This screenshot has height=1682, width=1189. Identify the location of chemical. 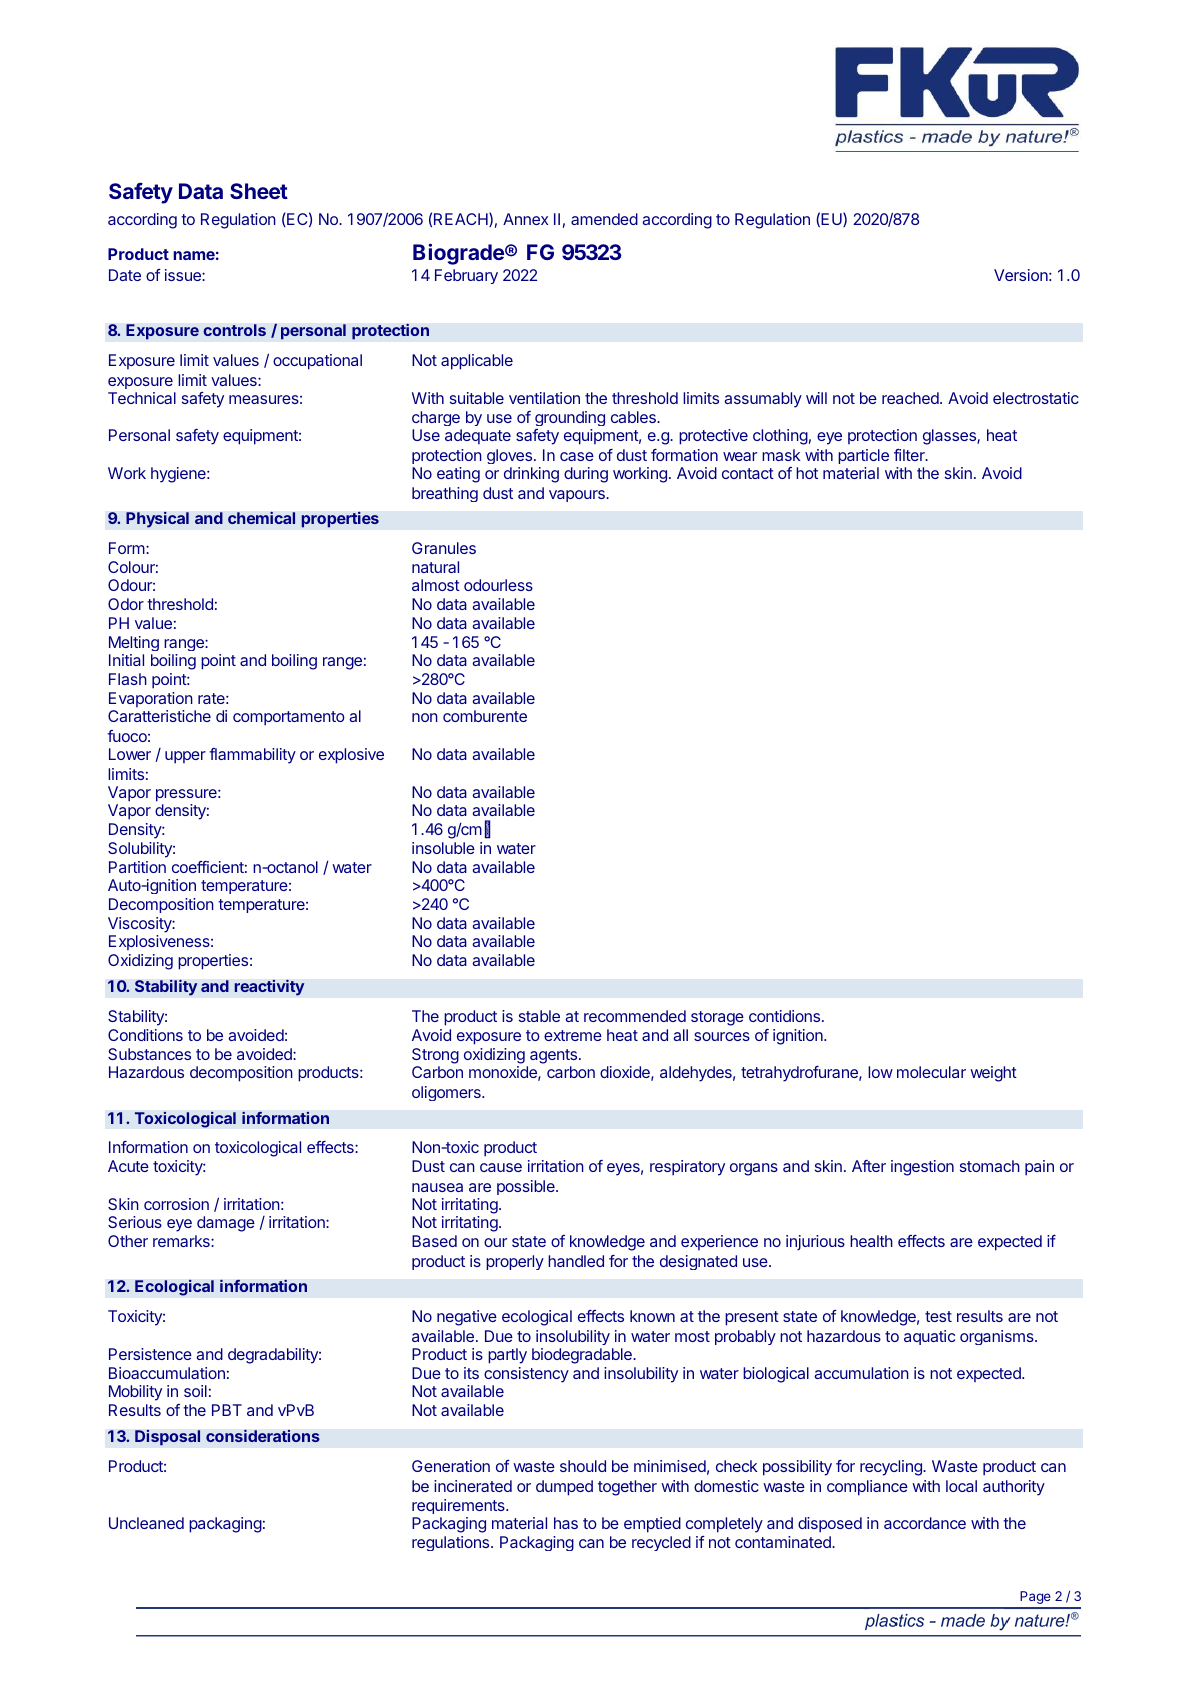
(261, 517).
